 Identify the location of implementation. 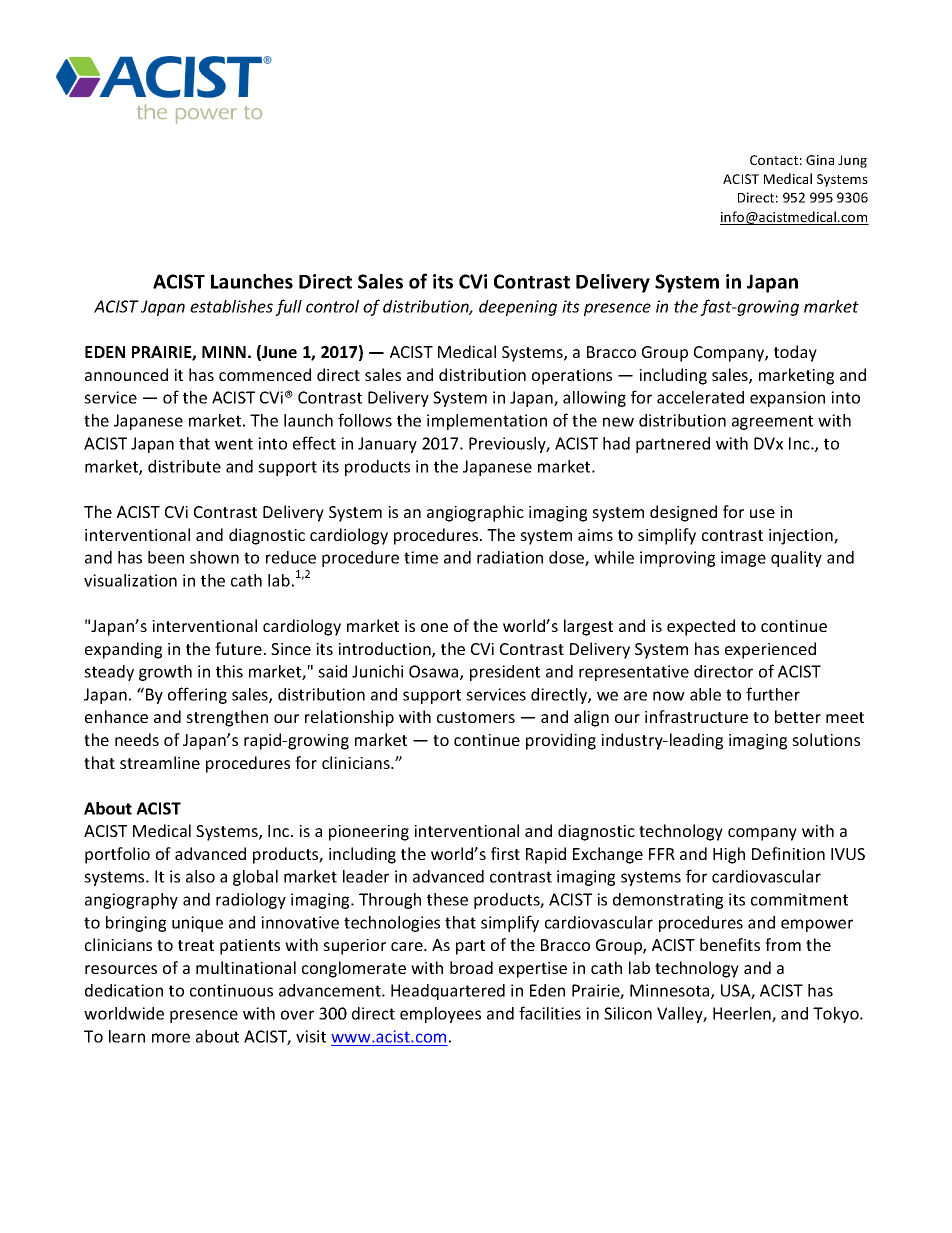
(487, 422).
